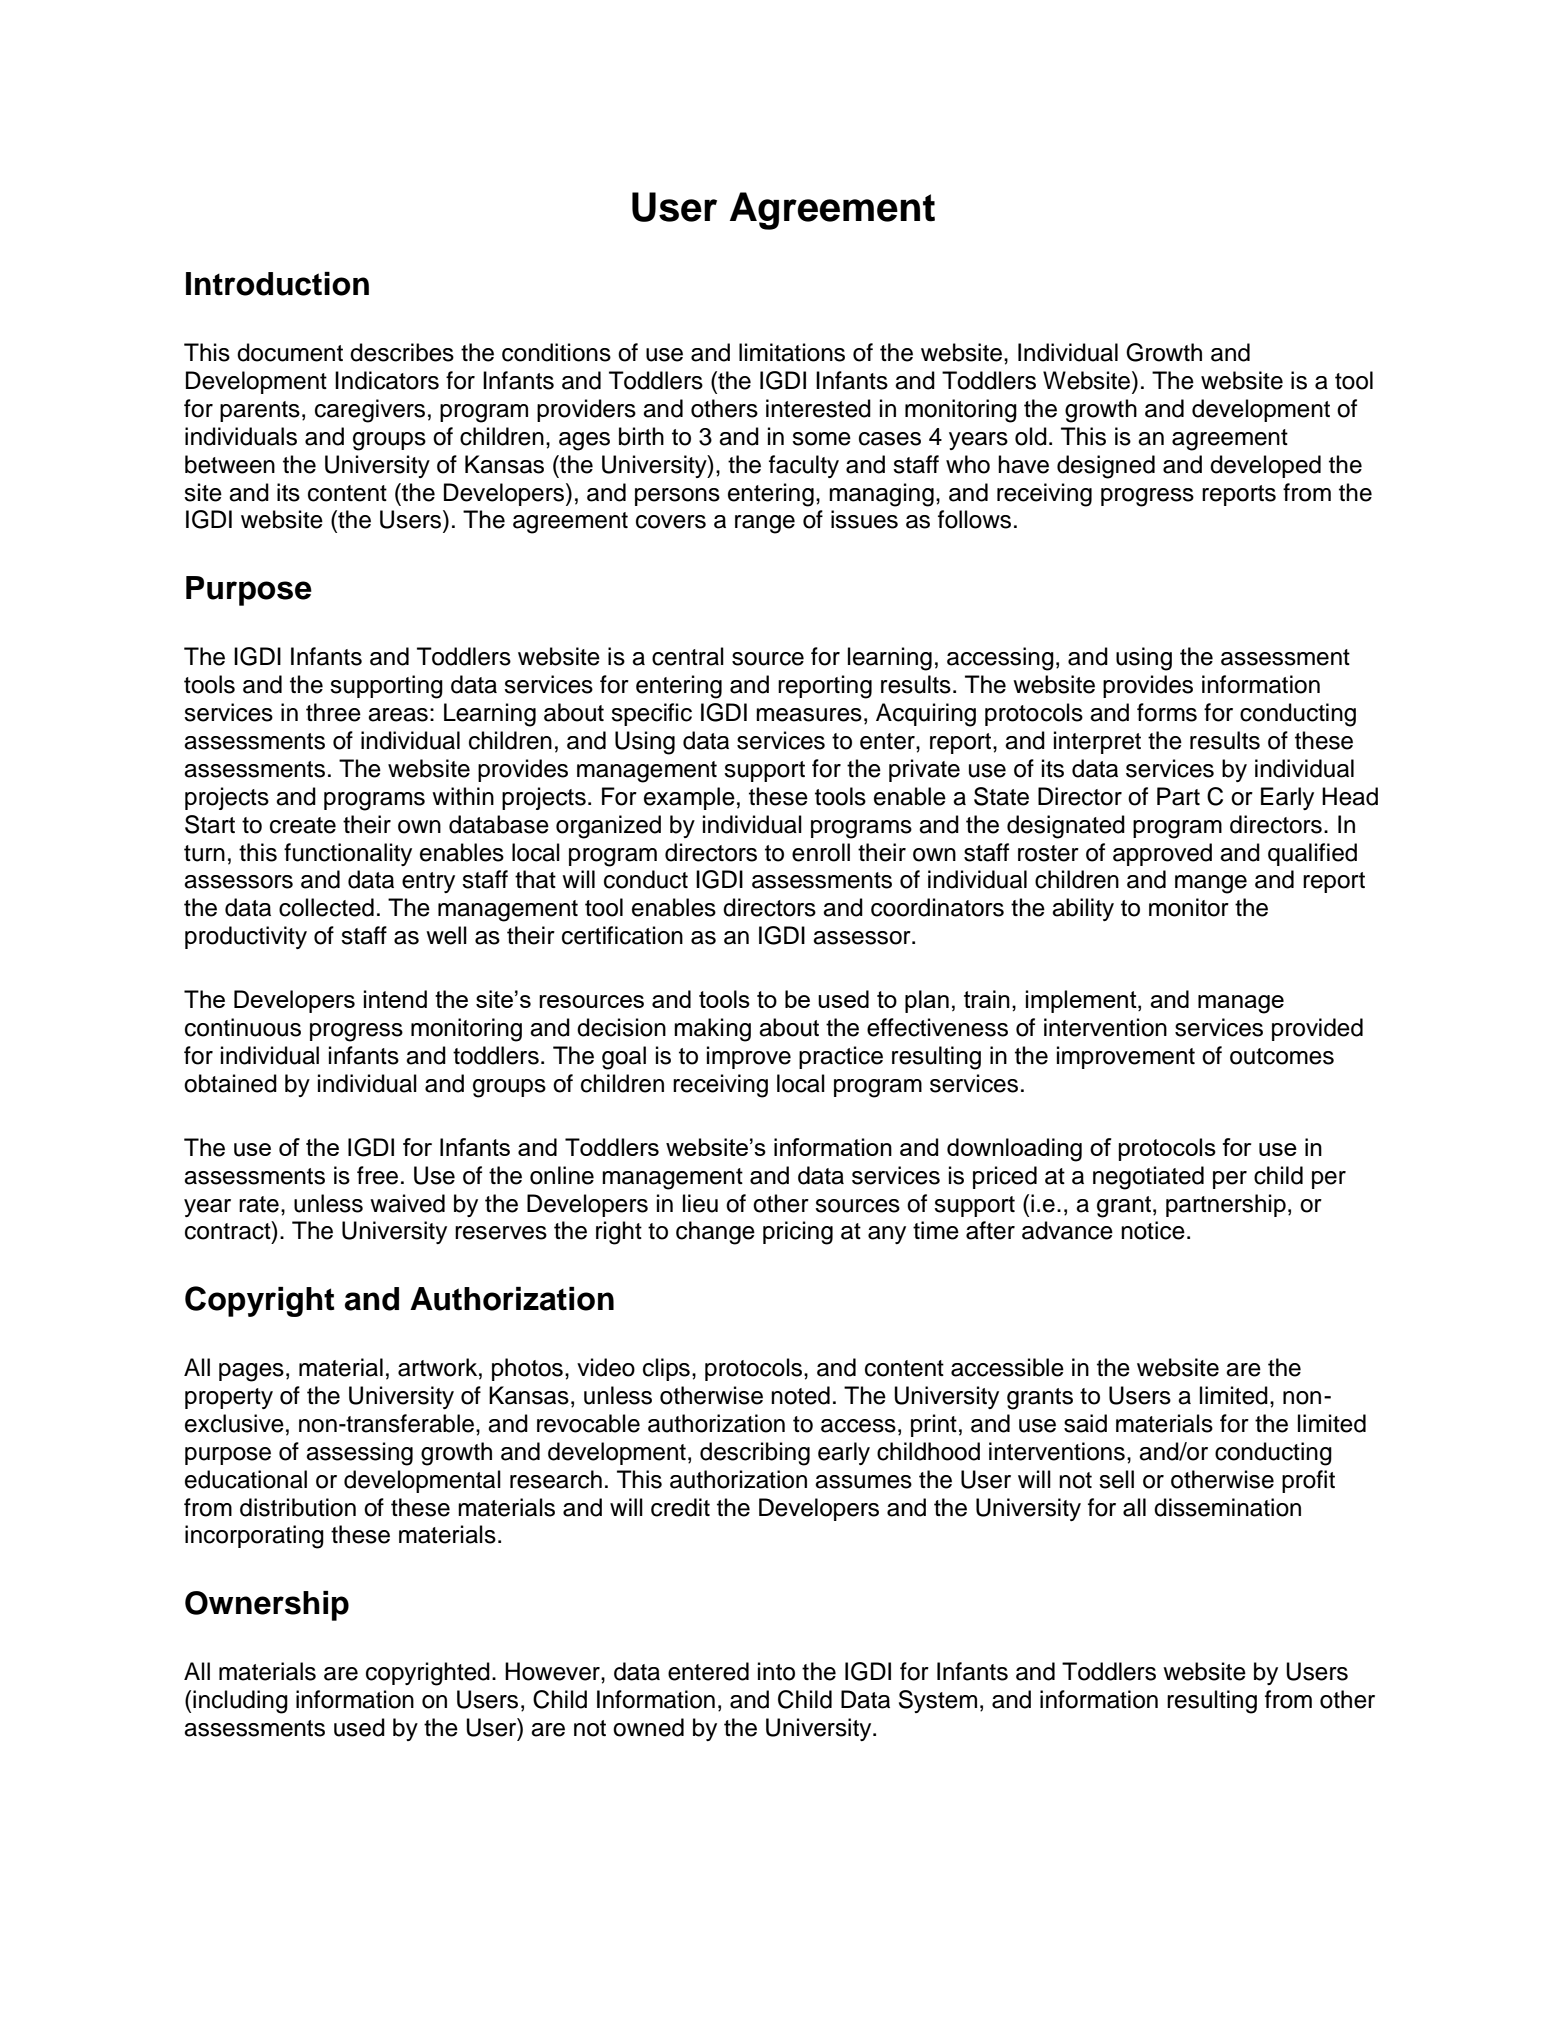 This page has width=1566, height=2026. I want to click on document, so click(290, 352).
